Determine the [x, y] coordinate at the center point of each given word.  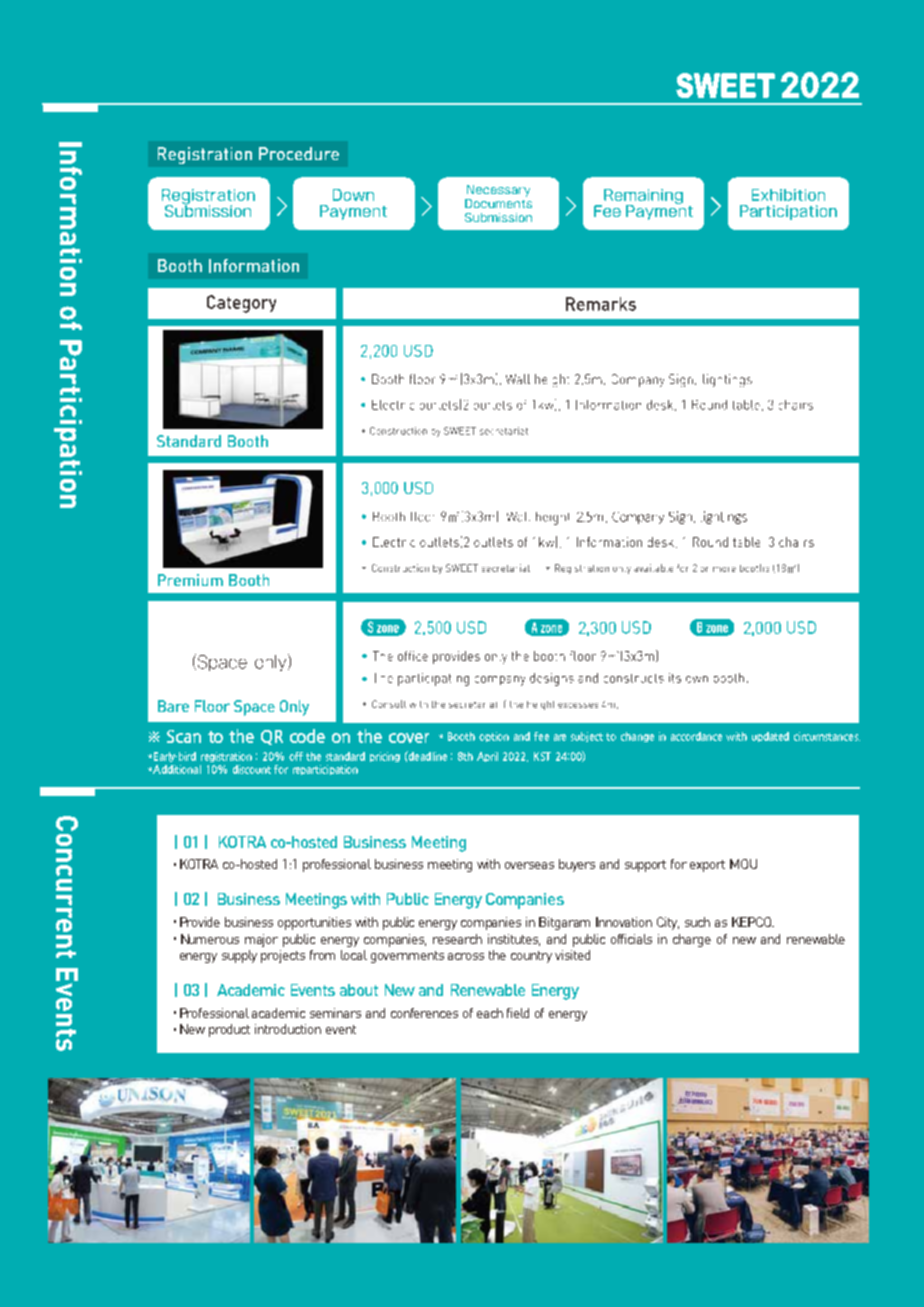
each [490, 1013]
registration [226, 757]
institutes [514, 940]
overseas [529, 865]
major [261, 940]
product [229, 1030]
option [494, 737]
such [697, 922]
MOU [743, 864]
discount [252, 769]
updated [770, 737]
